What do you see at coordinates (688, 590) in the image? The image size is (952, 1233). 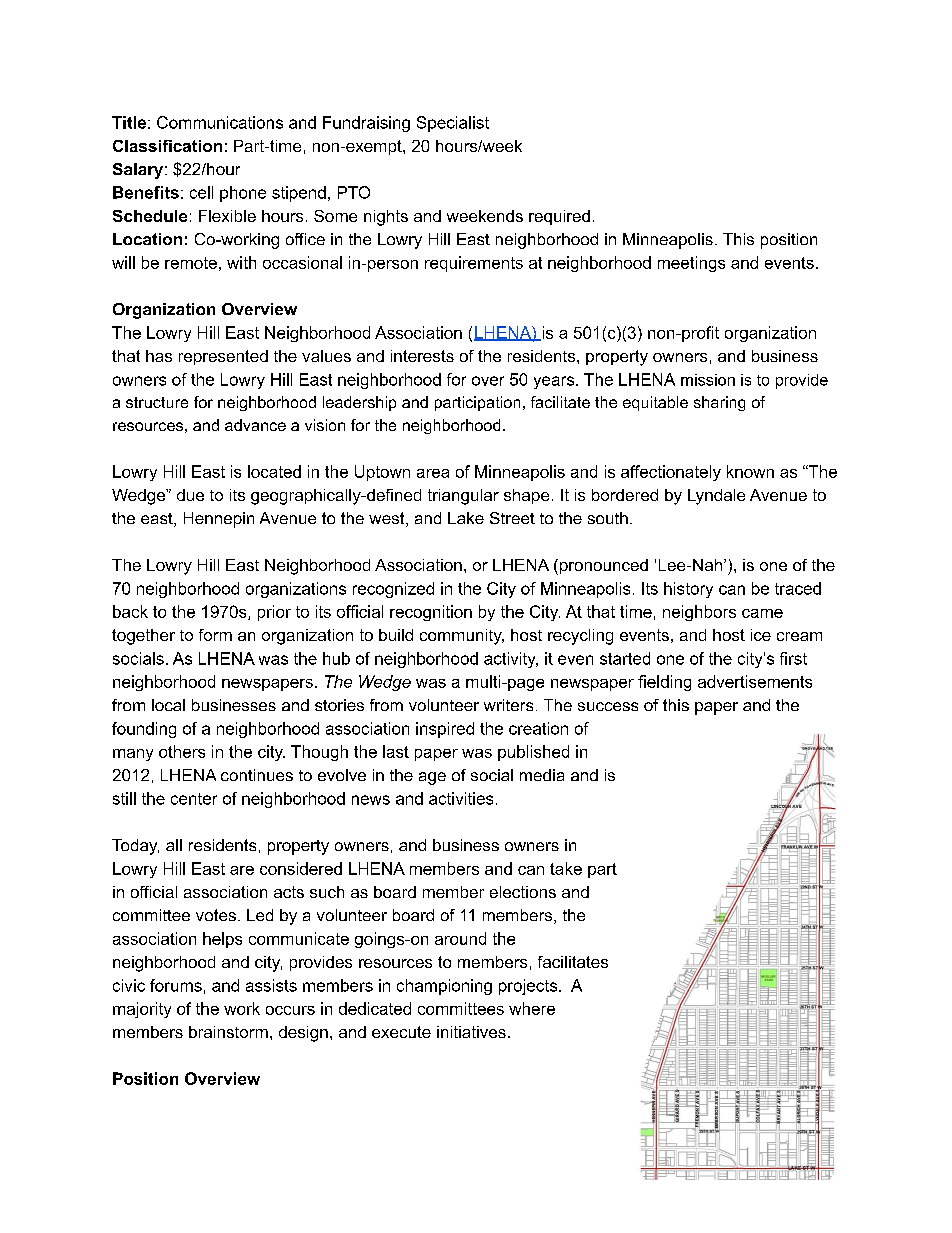 I see `history` at bounding box center [688, 590].
